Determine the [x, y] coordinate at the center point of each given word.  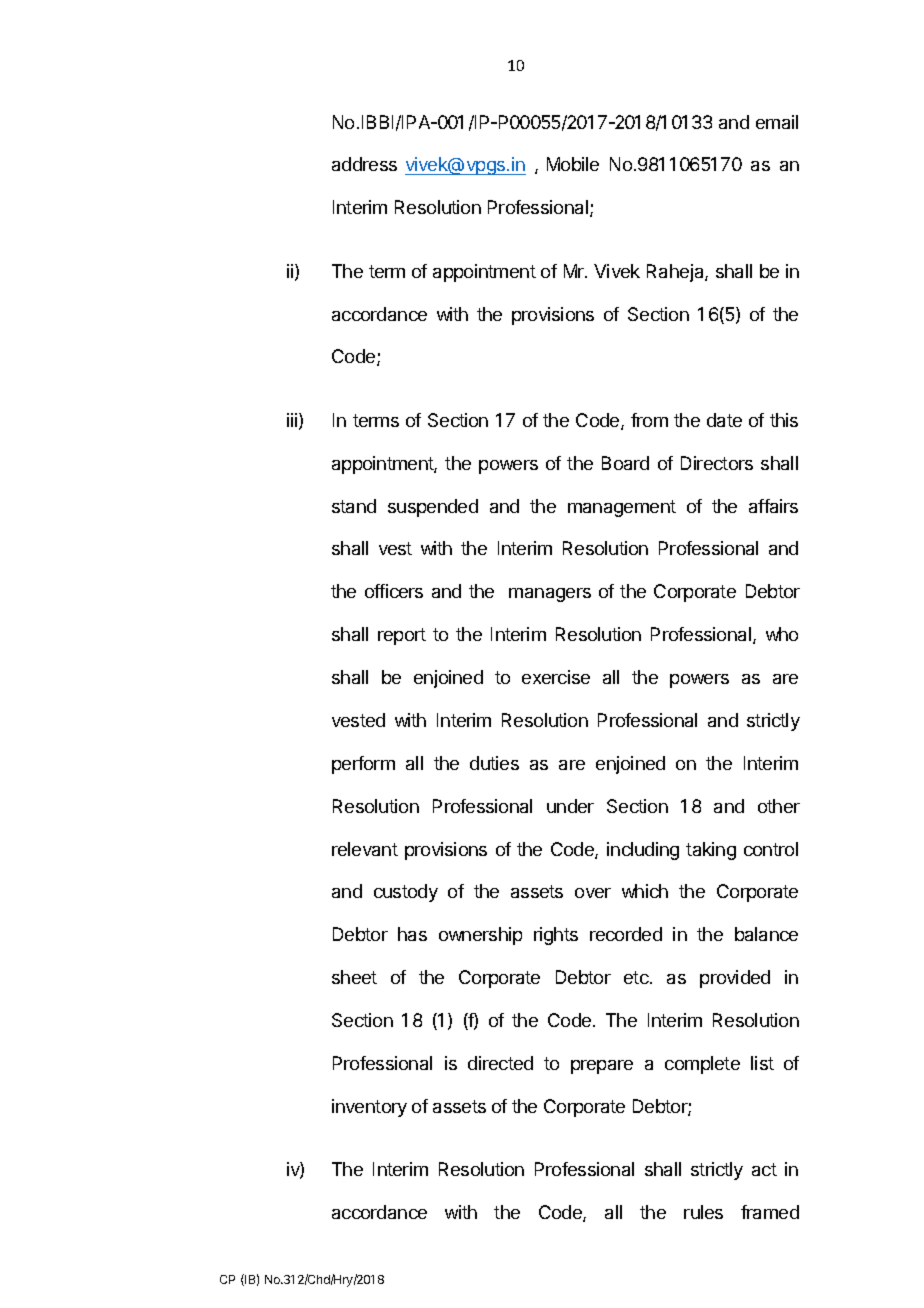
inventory [369, 1108]
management [622, 508]
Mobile [573, 164]
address [364, 164]
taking [711, 851]
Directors [717, 463]
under [570, 806]
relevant [365, 849]
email [777, 122]
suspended [433, 508]
